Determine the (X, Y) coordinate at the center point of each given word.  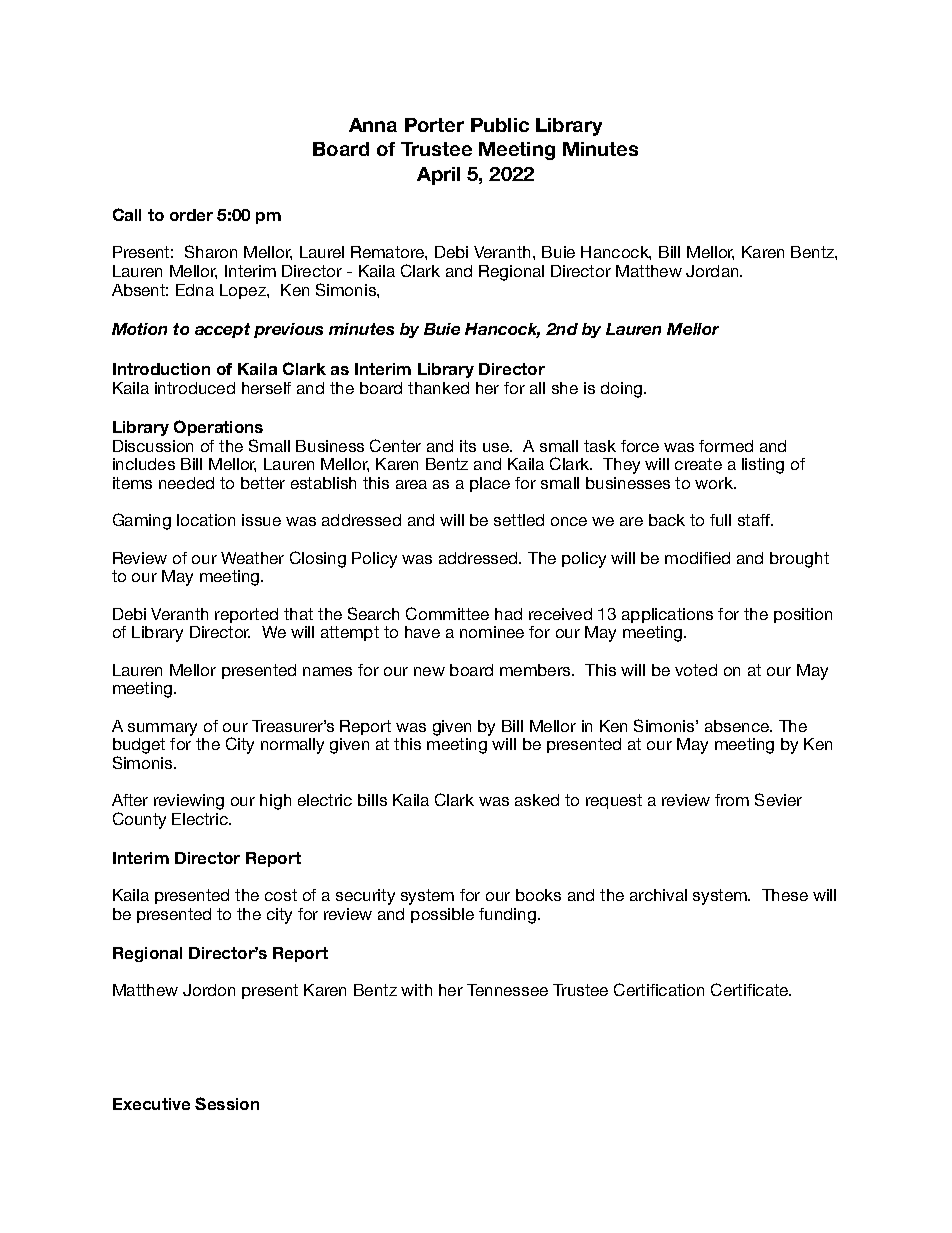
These (785, 895)
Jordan (713, 271)
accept (222, 330)
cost (281, 895)
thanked (438, 388)
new (429, 671)
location (206, 520)
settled (519, 520)
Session (227, 1103)
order (191, 215)
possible (442, 915)
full (720, 520)
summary (162, 729)
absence (738, 726)
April (438, 176)
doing (623, 390)
